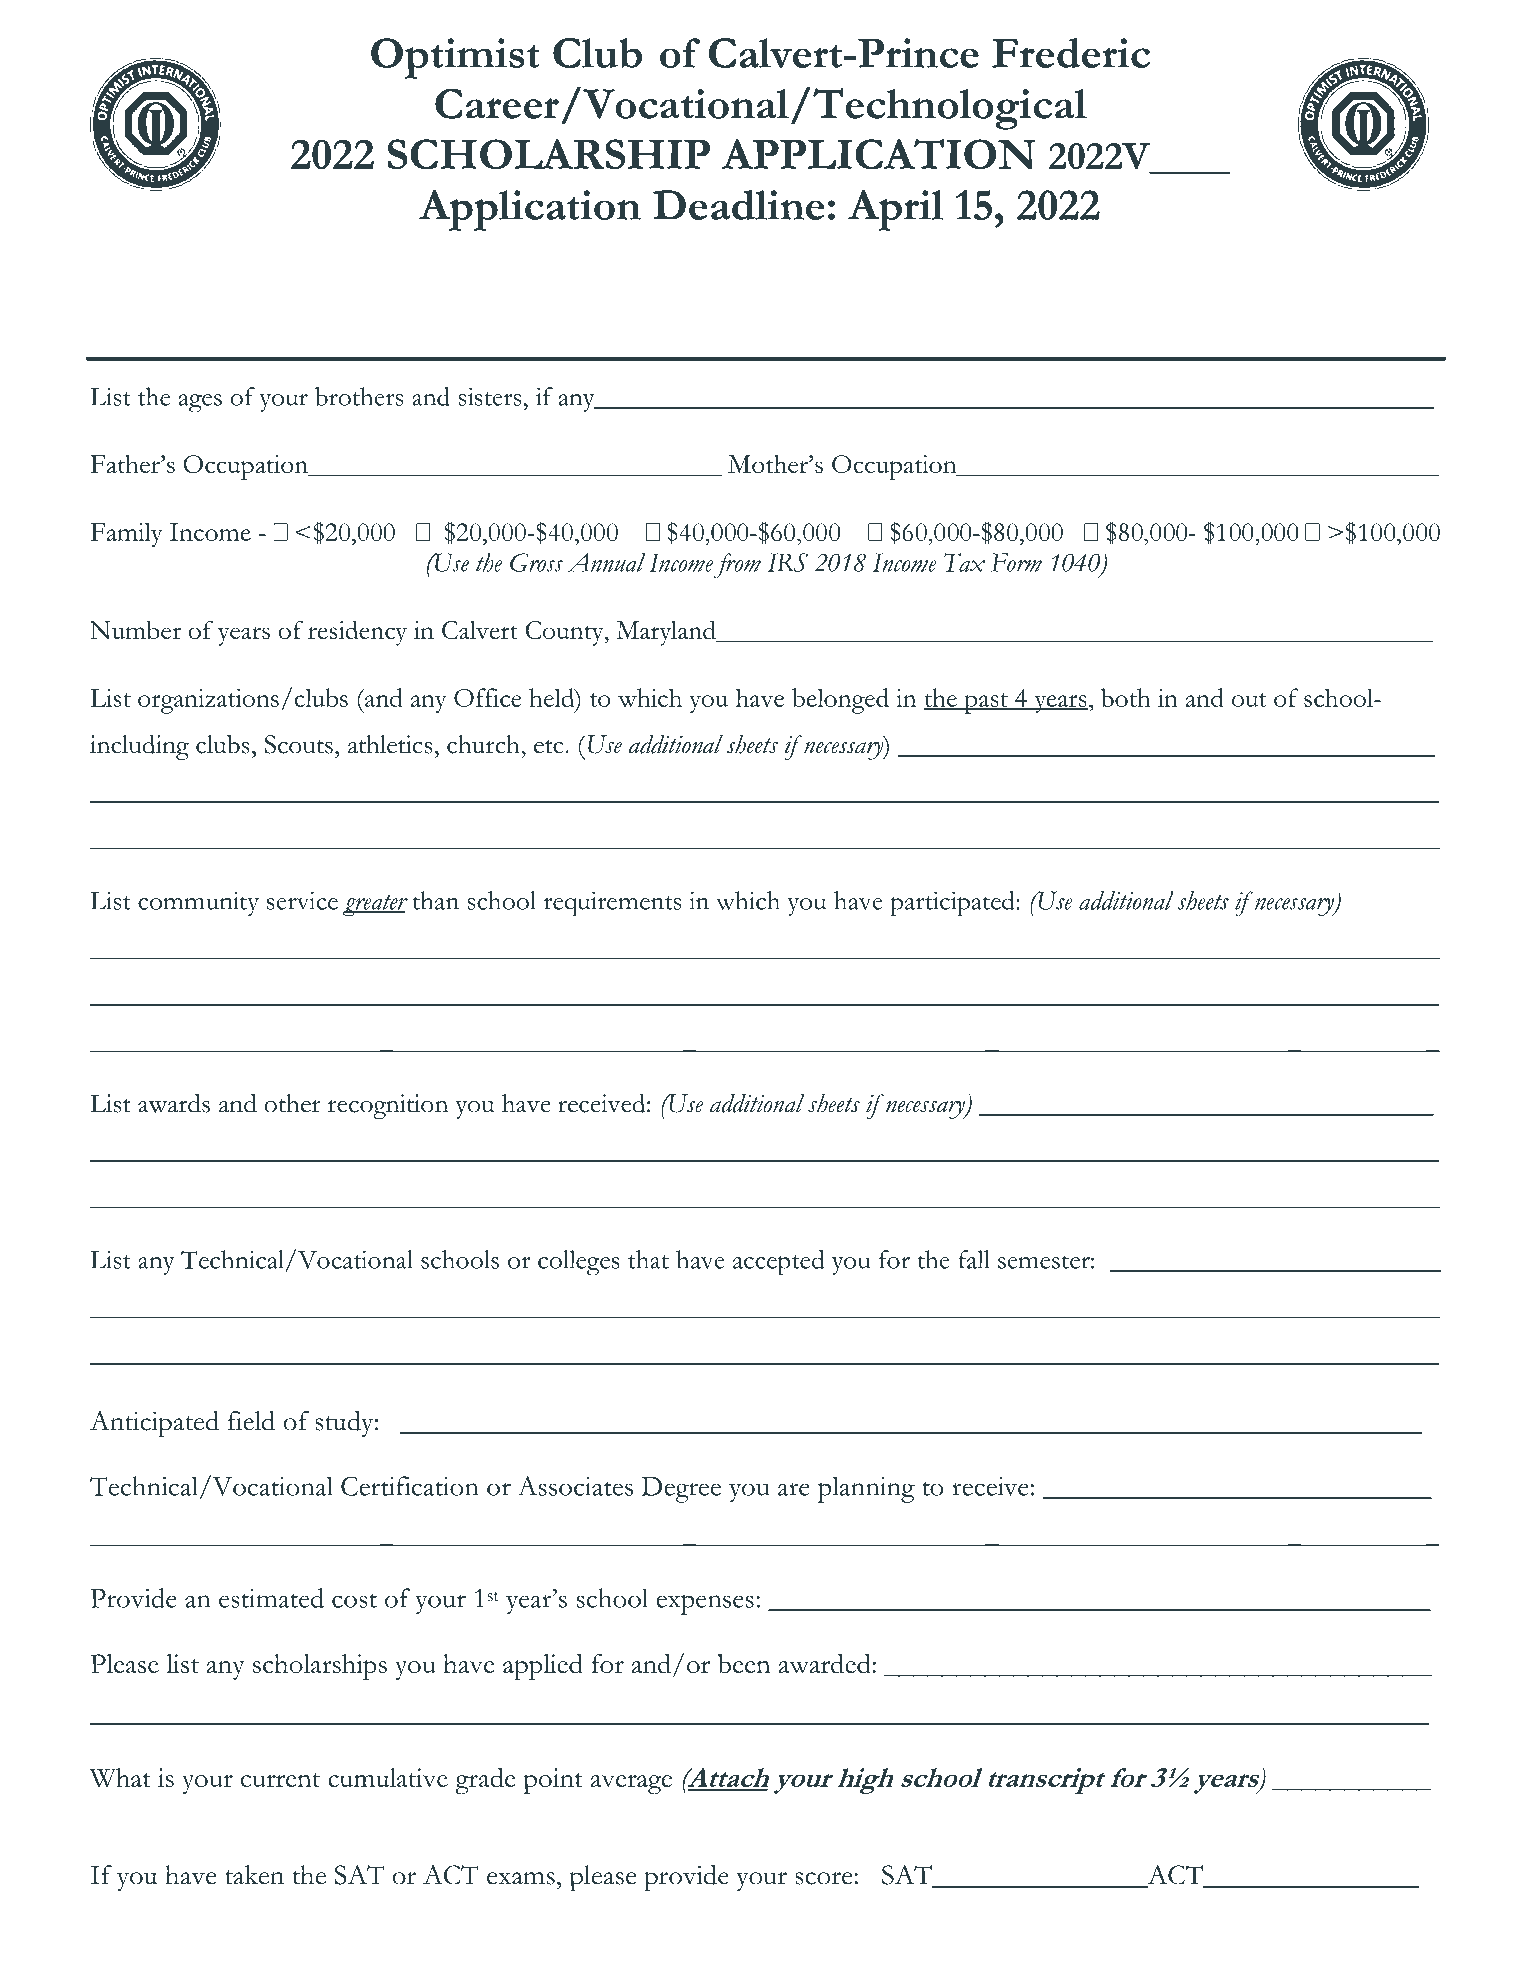  What do you see at coordinates (738, 205) in the image?
I see `Deadline` at bounding box center [738, 205].
